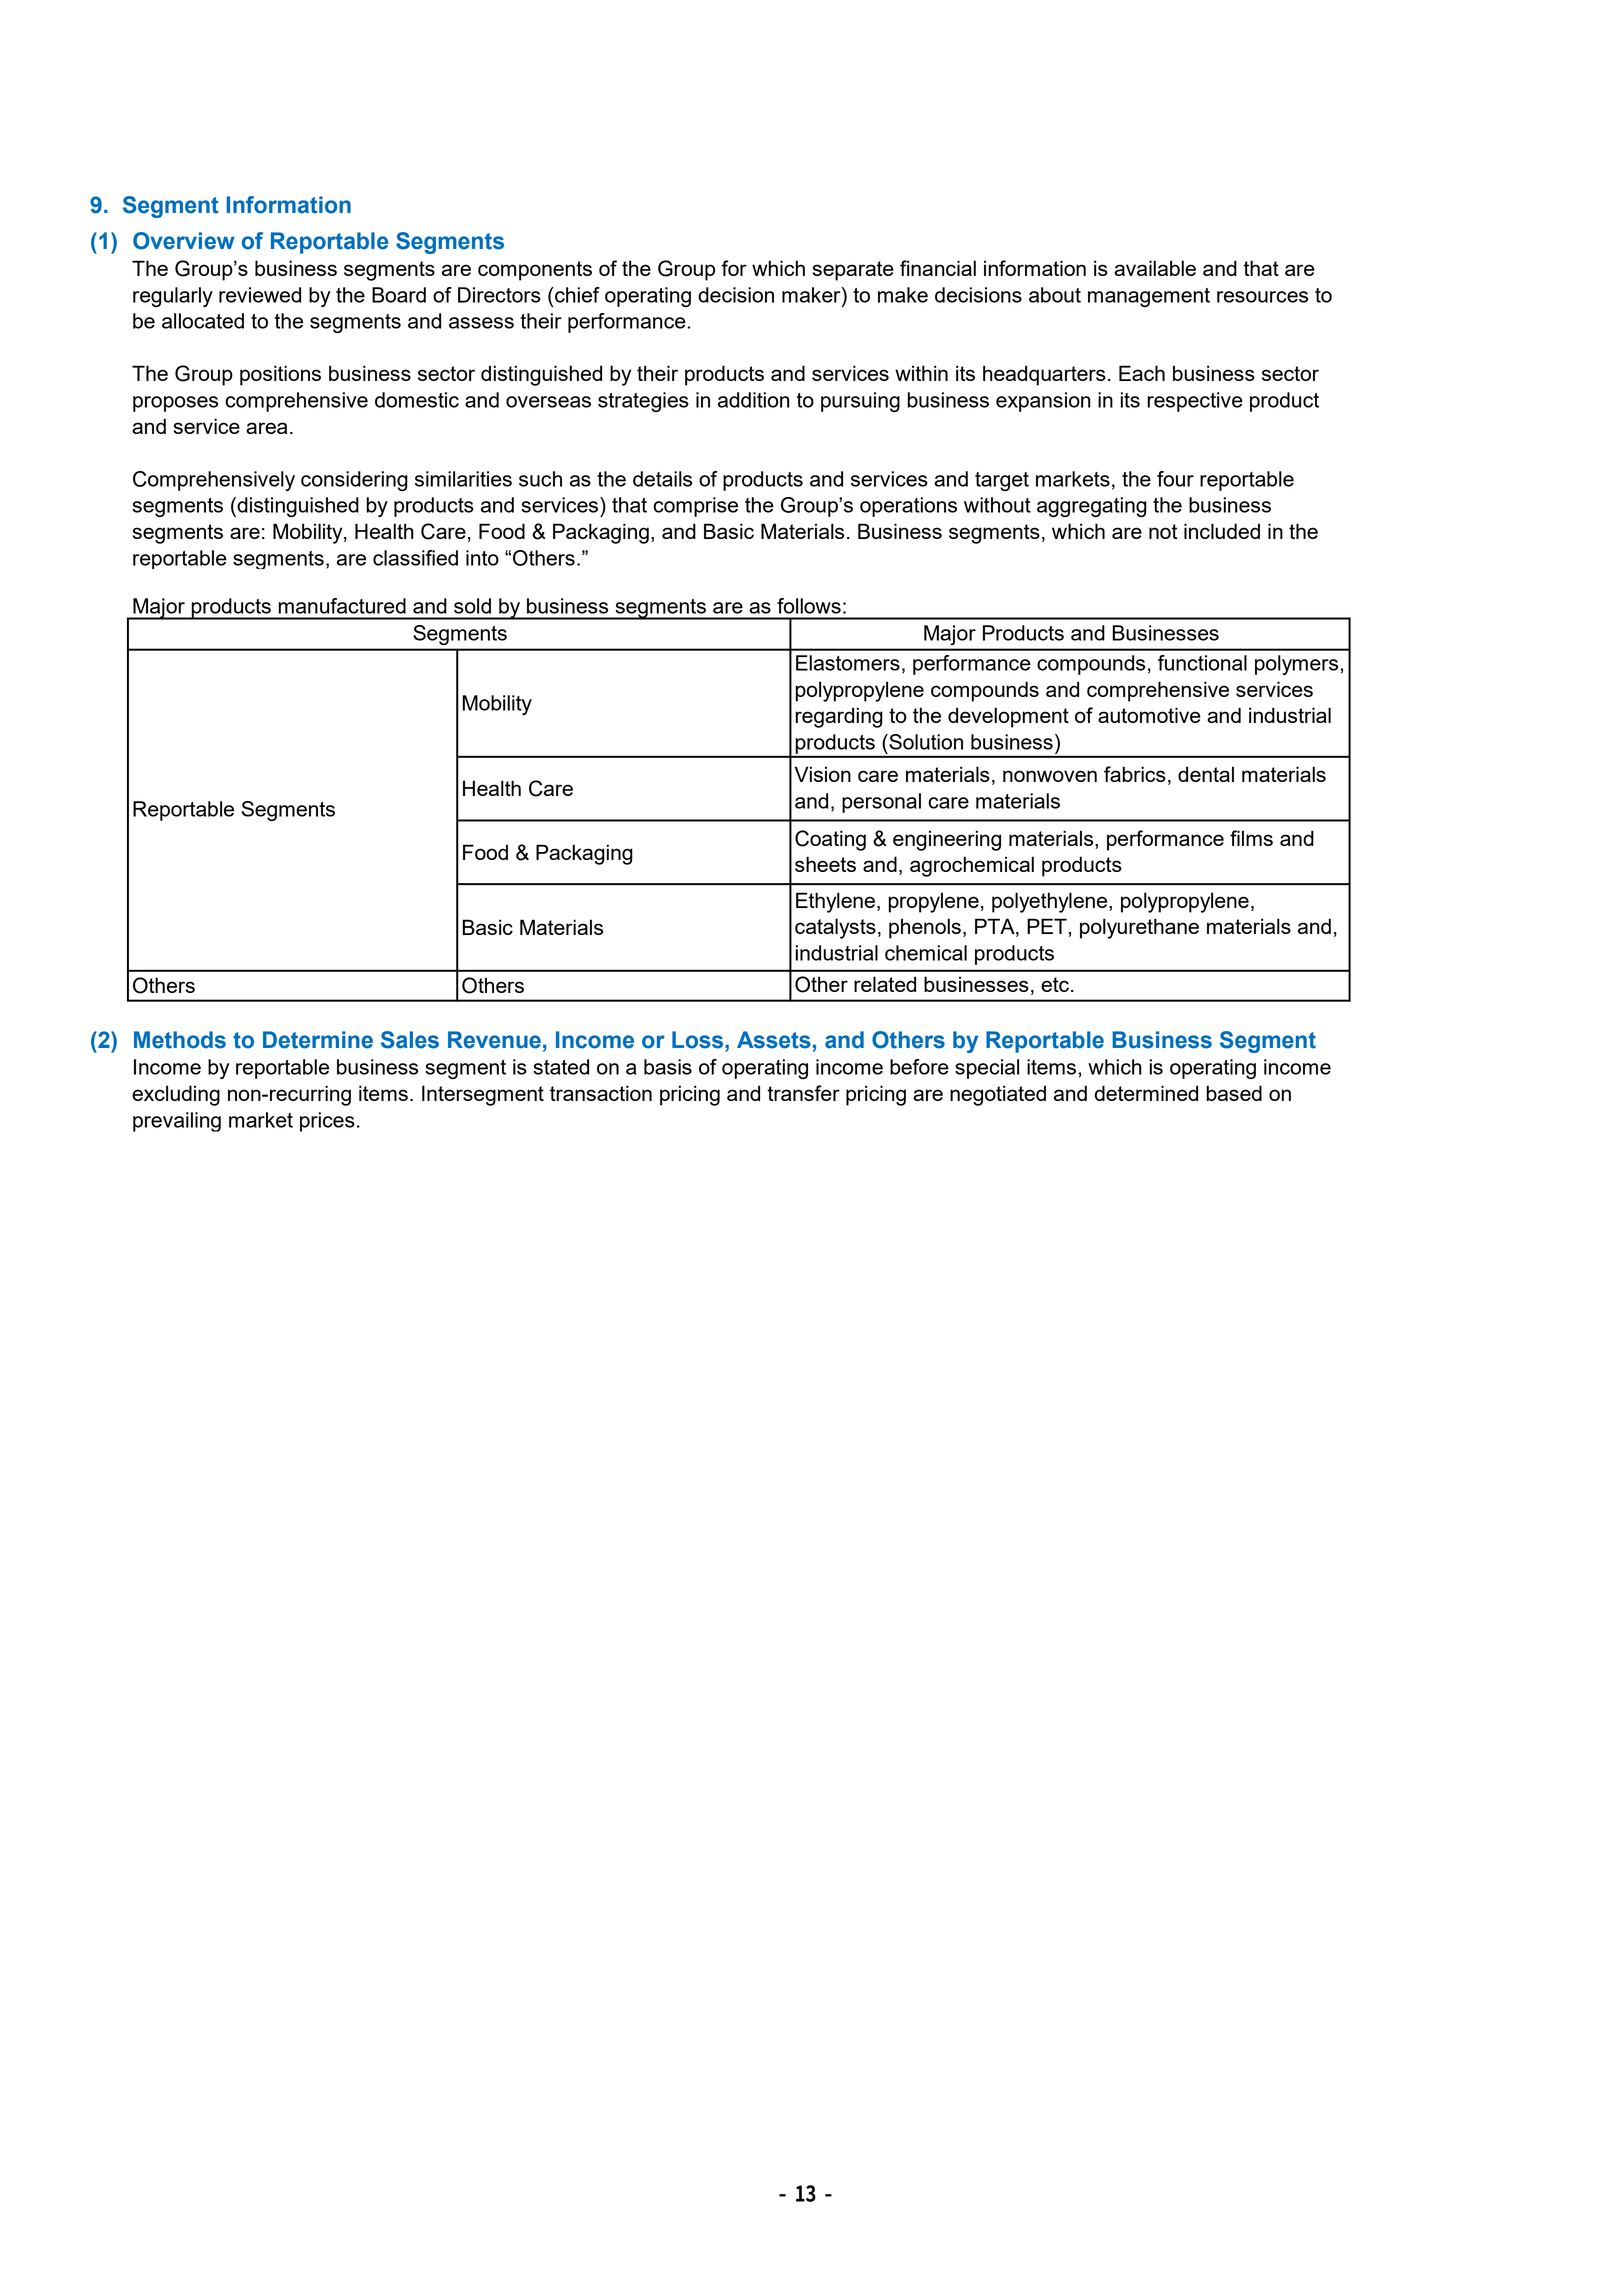  I want to click on available, so click(1155, 268).
